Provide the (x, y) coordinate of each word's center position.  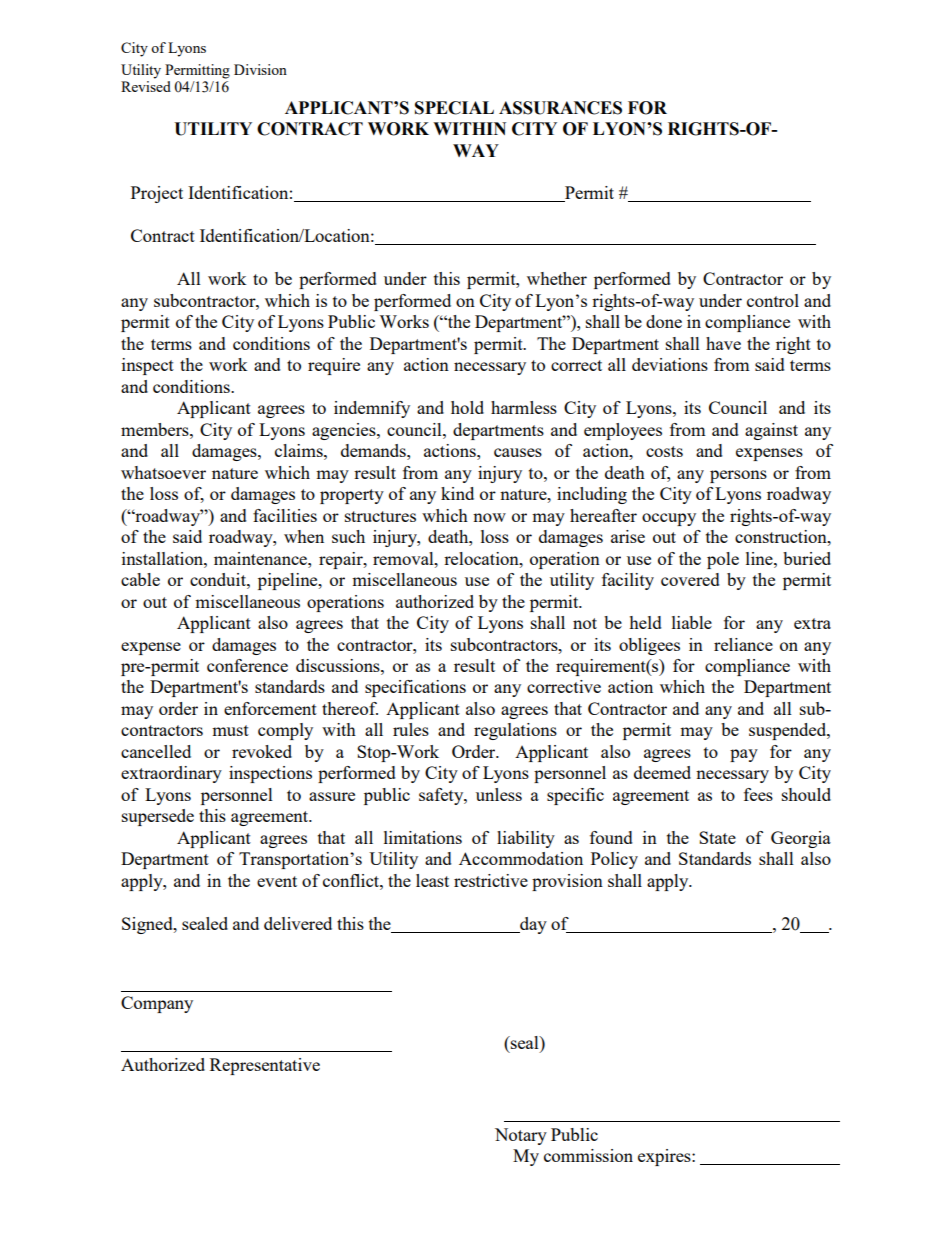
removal (404, 558)
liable (692, 622)
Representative (265, 1066)
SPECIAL (454, 108)
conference (247, 665)
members (156, 429)
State (717, 837)
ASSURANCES (560, 108)
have (723, 343)
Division (260, 69)
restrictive (491, 880)
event (277, 881)
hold (467, 407)
